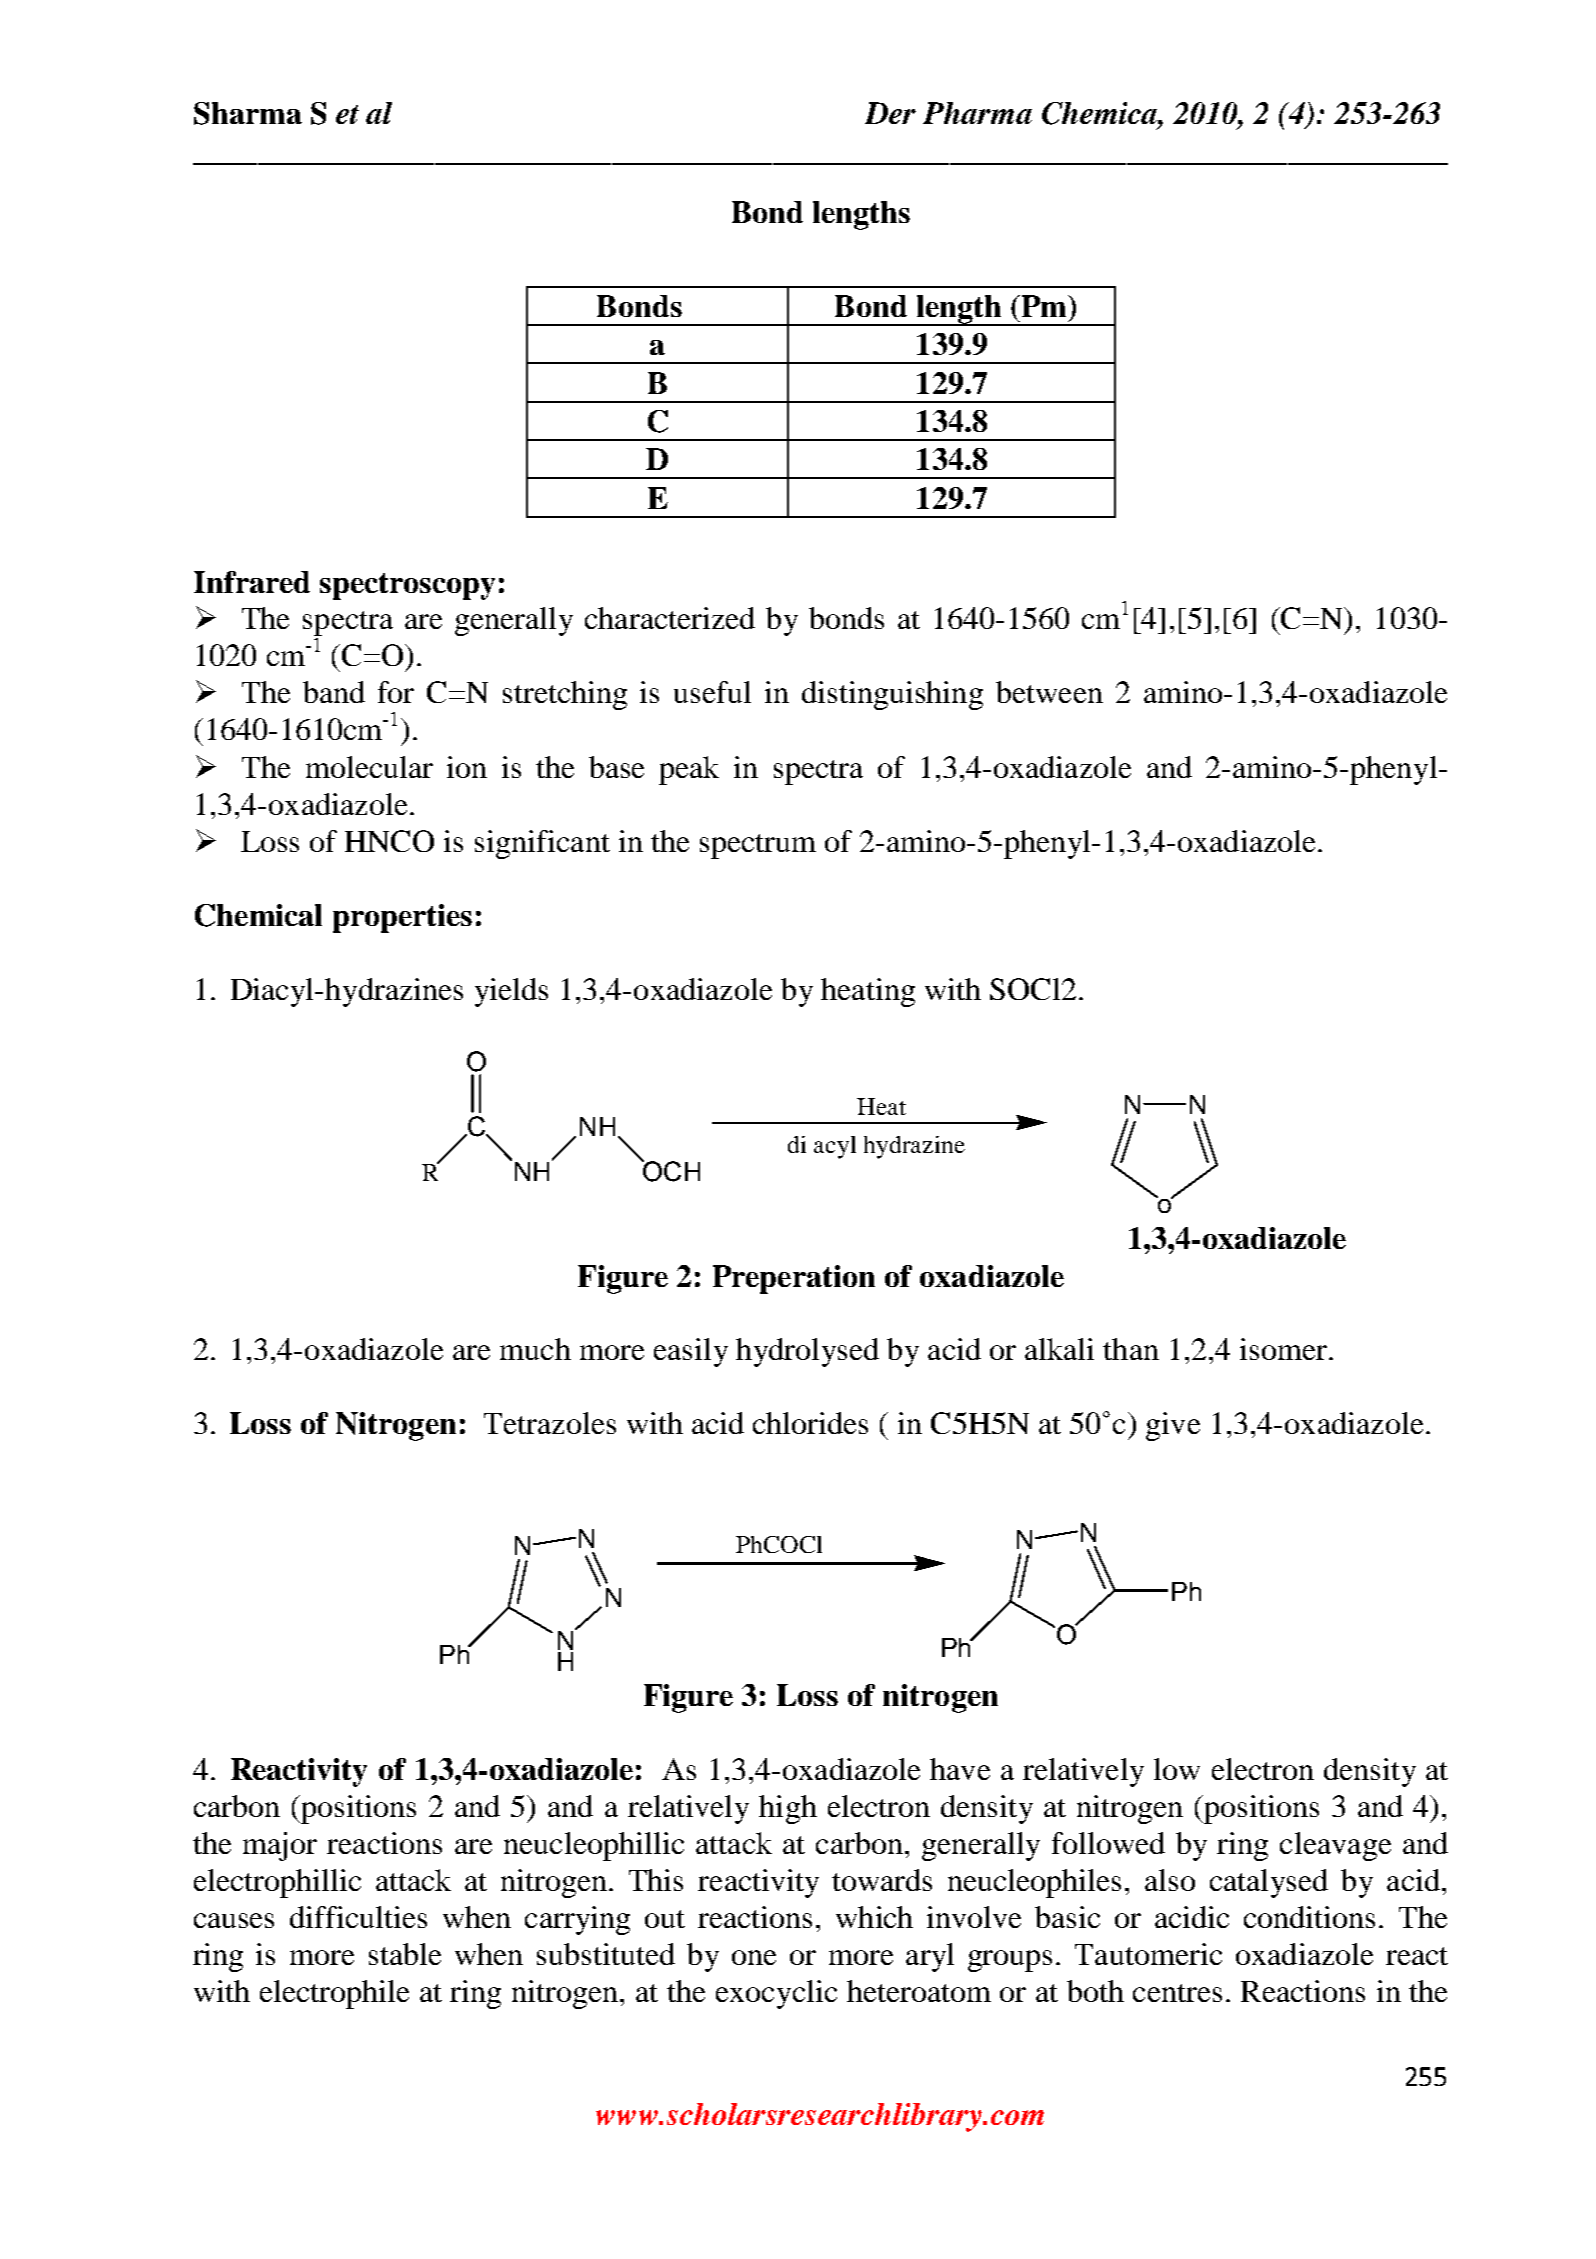 Image resolution: width=1596 pixels, height=2259 pixels. I want to click on one, so click(754, 1957).
